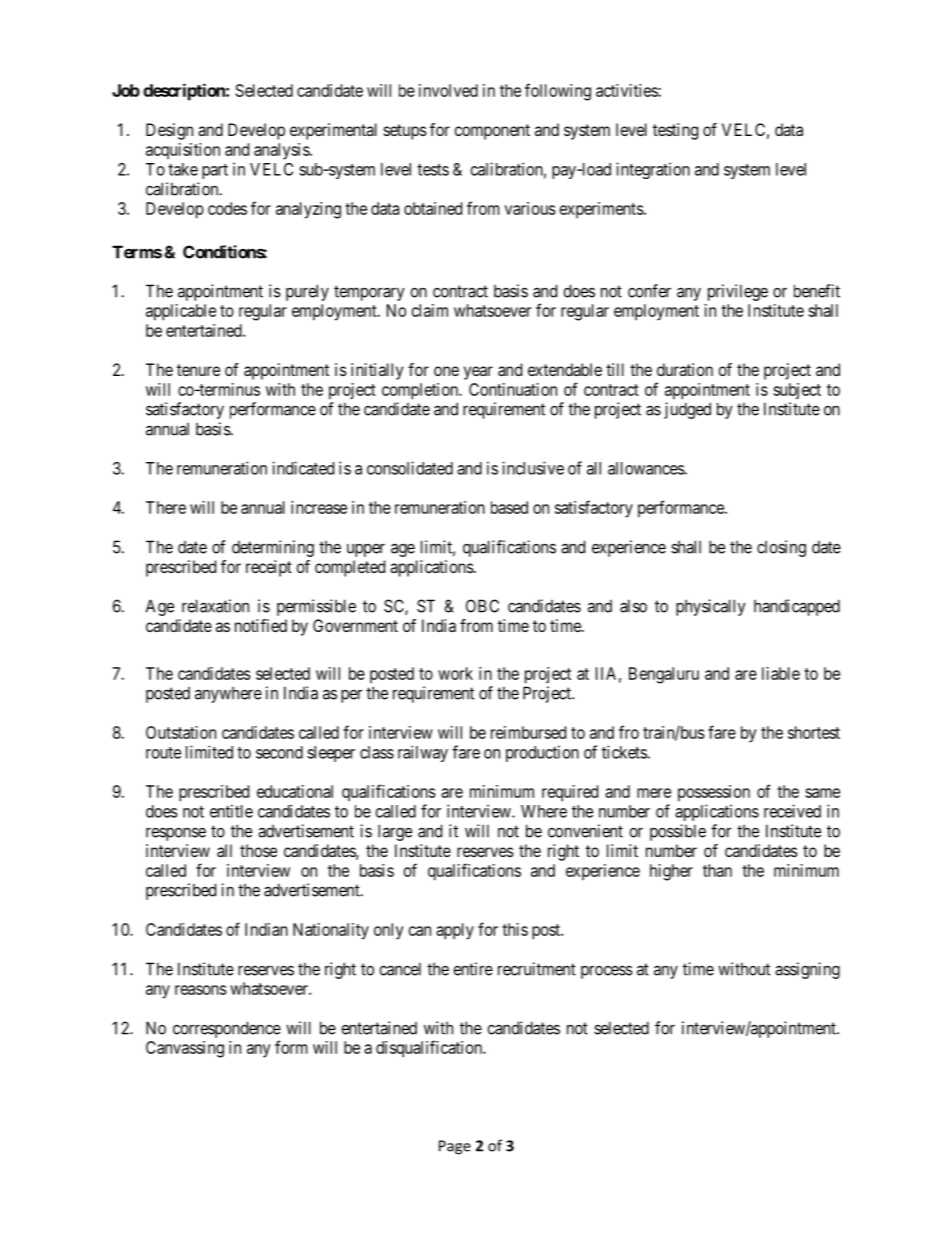 The image size is (952, 1233). I want to click on Page, so click(455, 1147).
